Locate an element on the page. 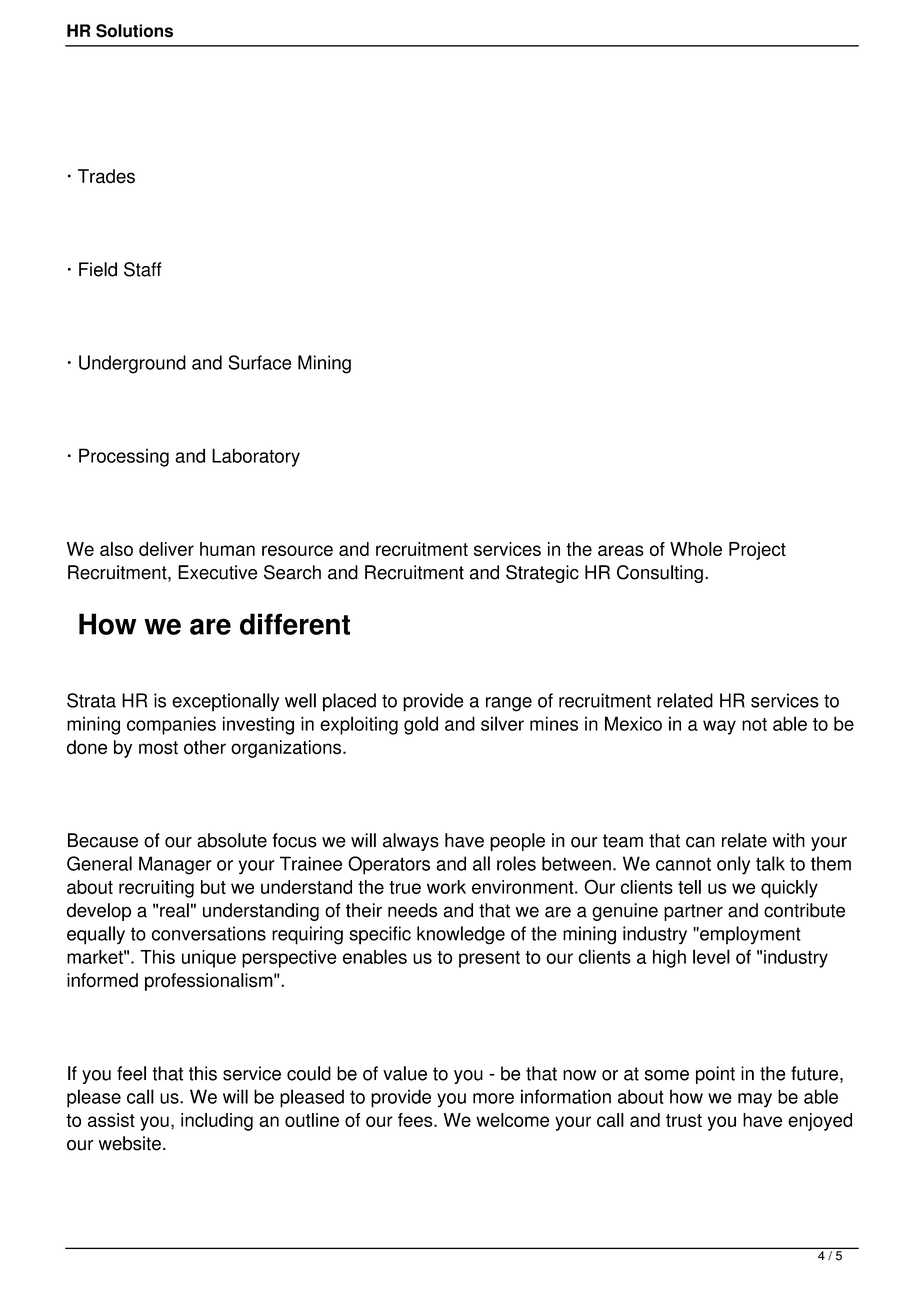 Image resolution: width=924 pixels, height=1308 pixels. Underground is located at coordinates (132, 364).
